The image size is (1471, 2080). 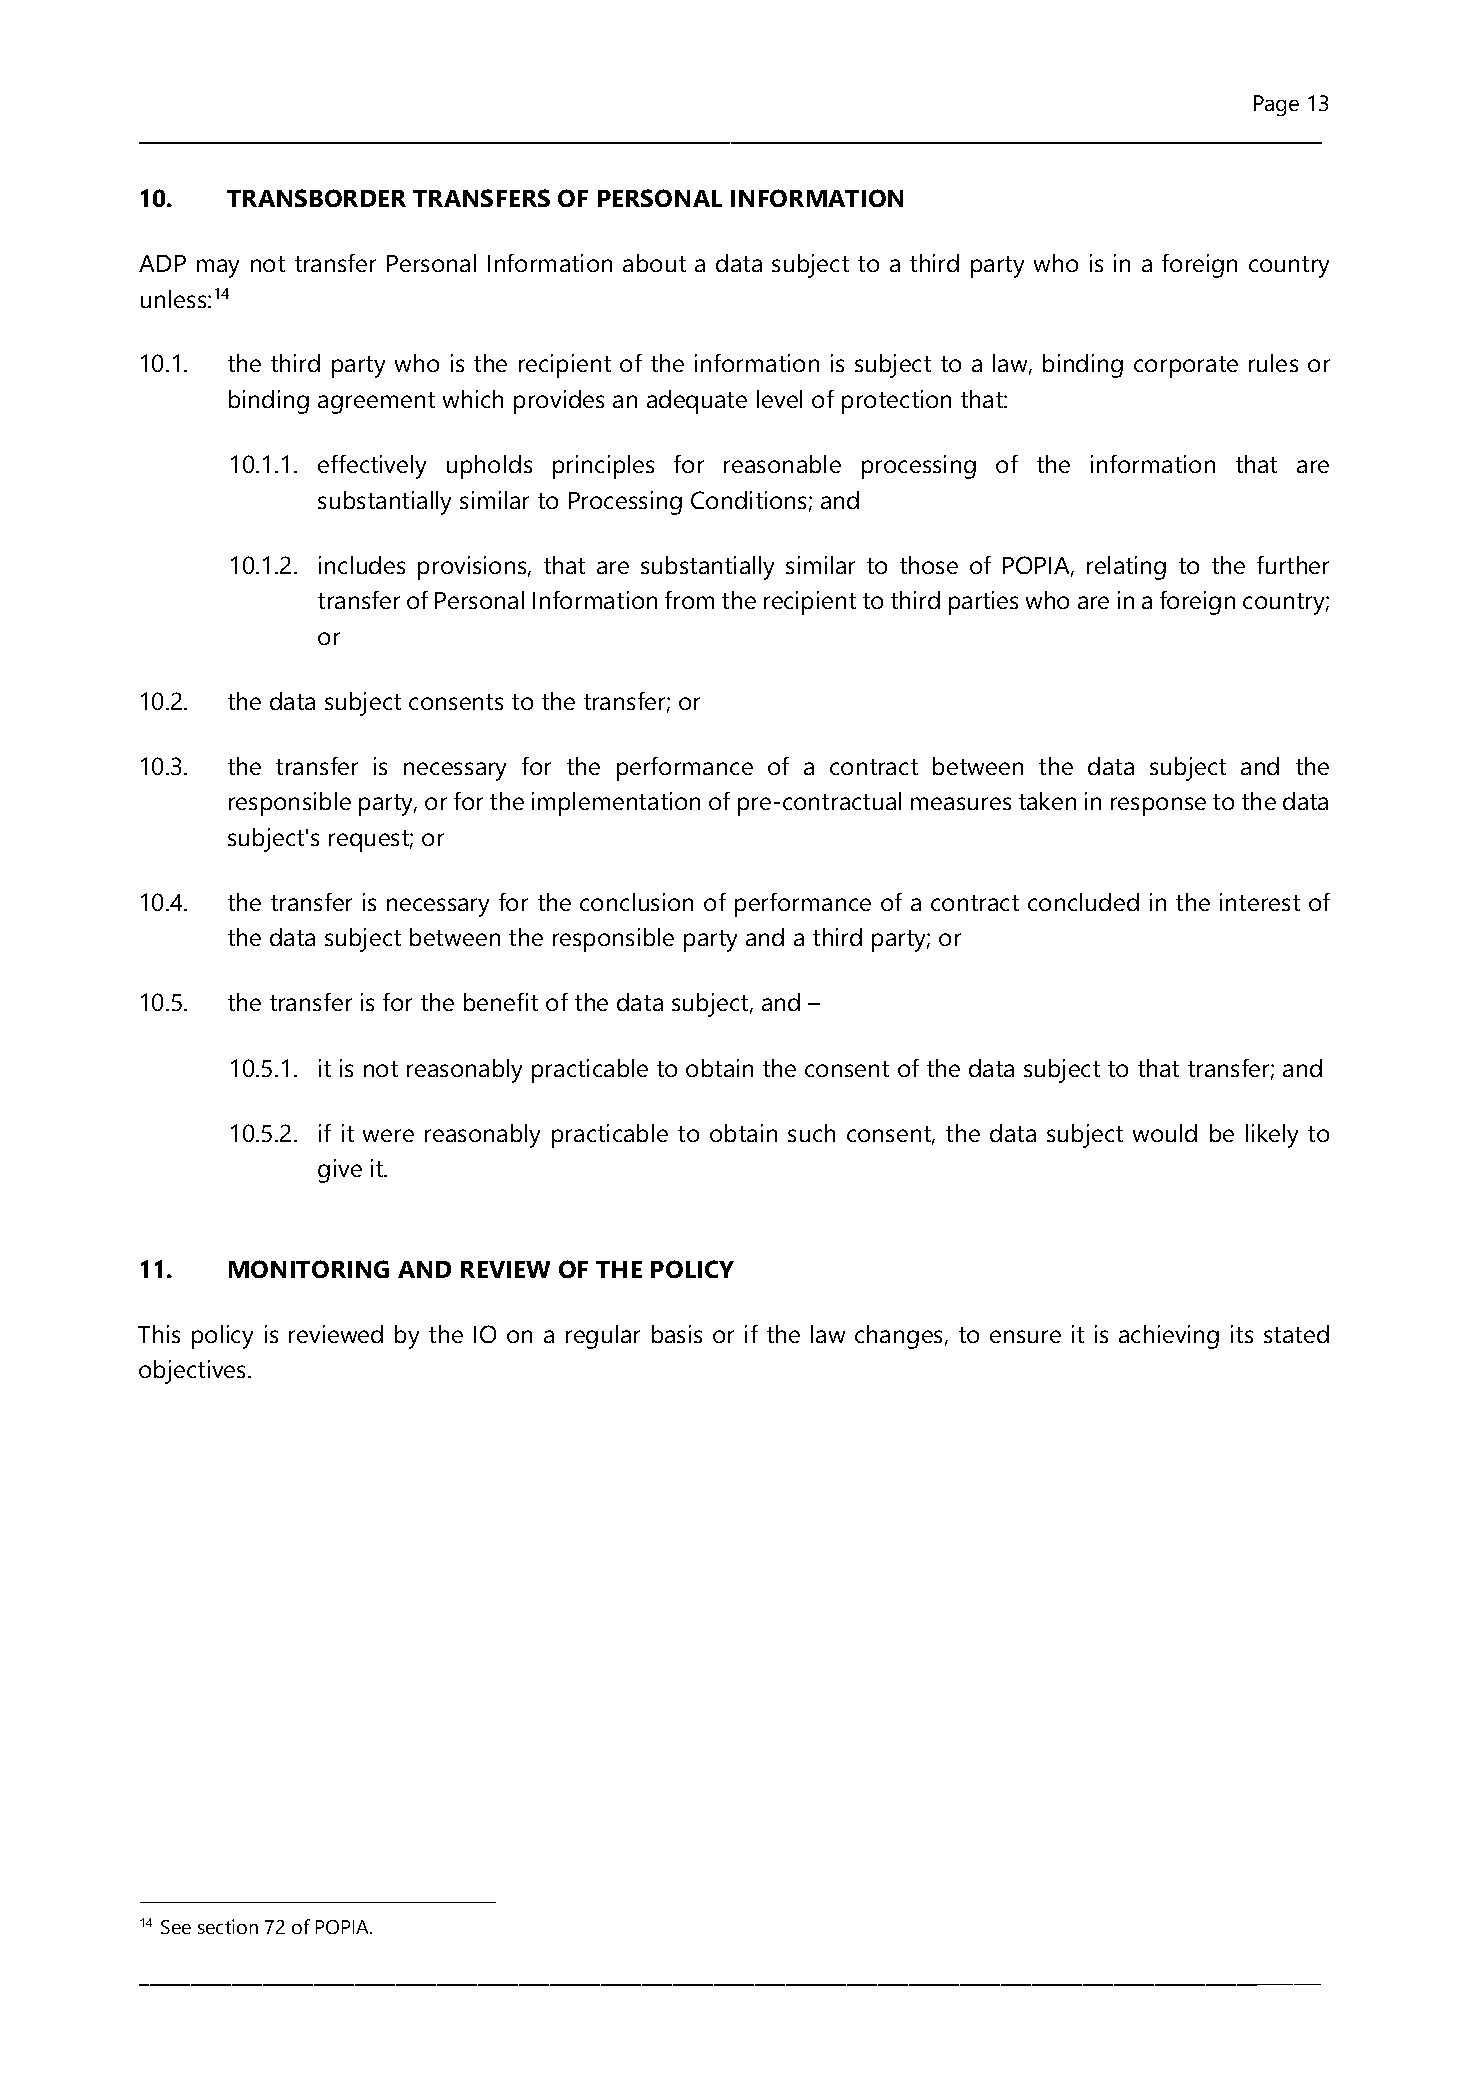 What do you see at coordinates (1169, 1337) in the image?
I see `achieving` at bounding box center [1169, 1337].
